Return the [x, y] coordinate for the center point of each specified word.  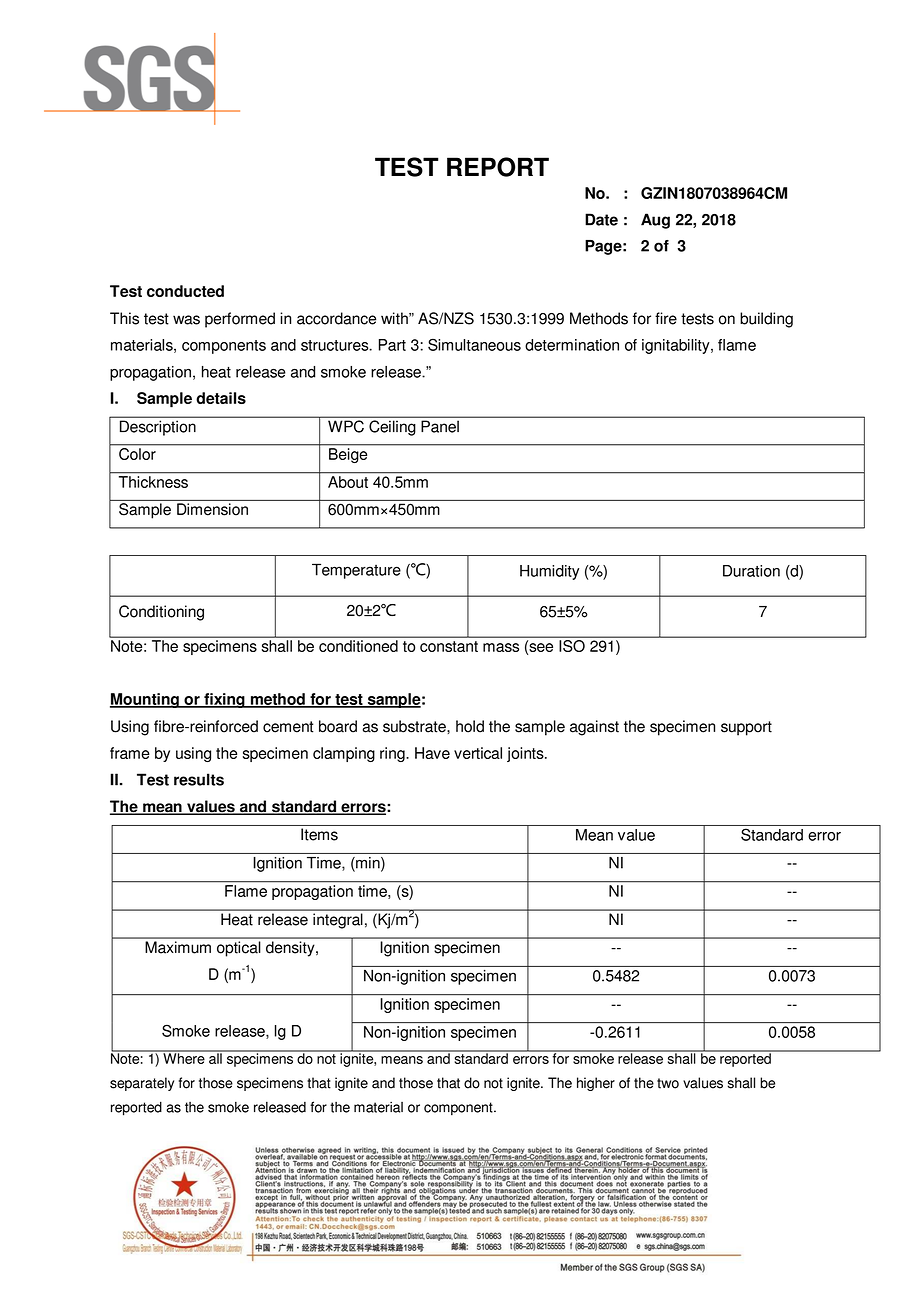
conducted [185, 291]
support [746, 728]
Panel [440, 427]
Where [184, 1057]
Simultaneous [474, 345]
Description [158, 428]
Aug [655, 221]
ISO [572, 646]
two [668, 1083]
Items [319, 834]
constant [449, 646]
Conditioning [161, 613]
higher [596, 1084]
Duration [751, 571]
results [199, 779]
